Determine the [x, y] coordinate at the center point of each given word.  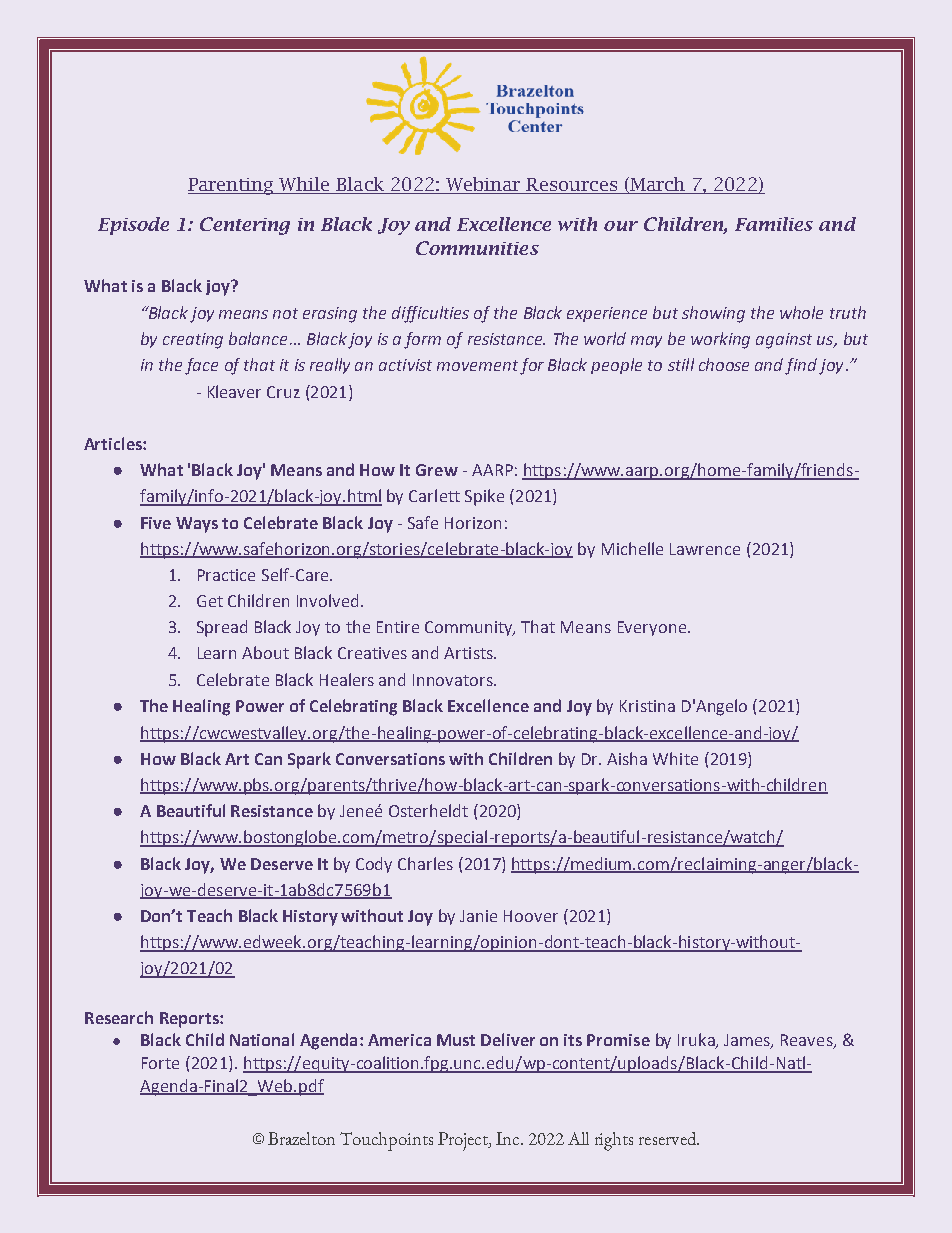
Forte [160, 1063]
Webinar [483, 184]
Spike [484, 497]
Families [774, 224]
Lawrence [705, 549]
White [675, 758]
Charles [425, 863]
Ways [197, 525]
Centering [245, 226]
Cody [374, 865]
